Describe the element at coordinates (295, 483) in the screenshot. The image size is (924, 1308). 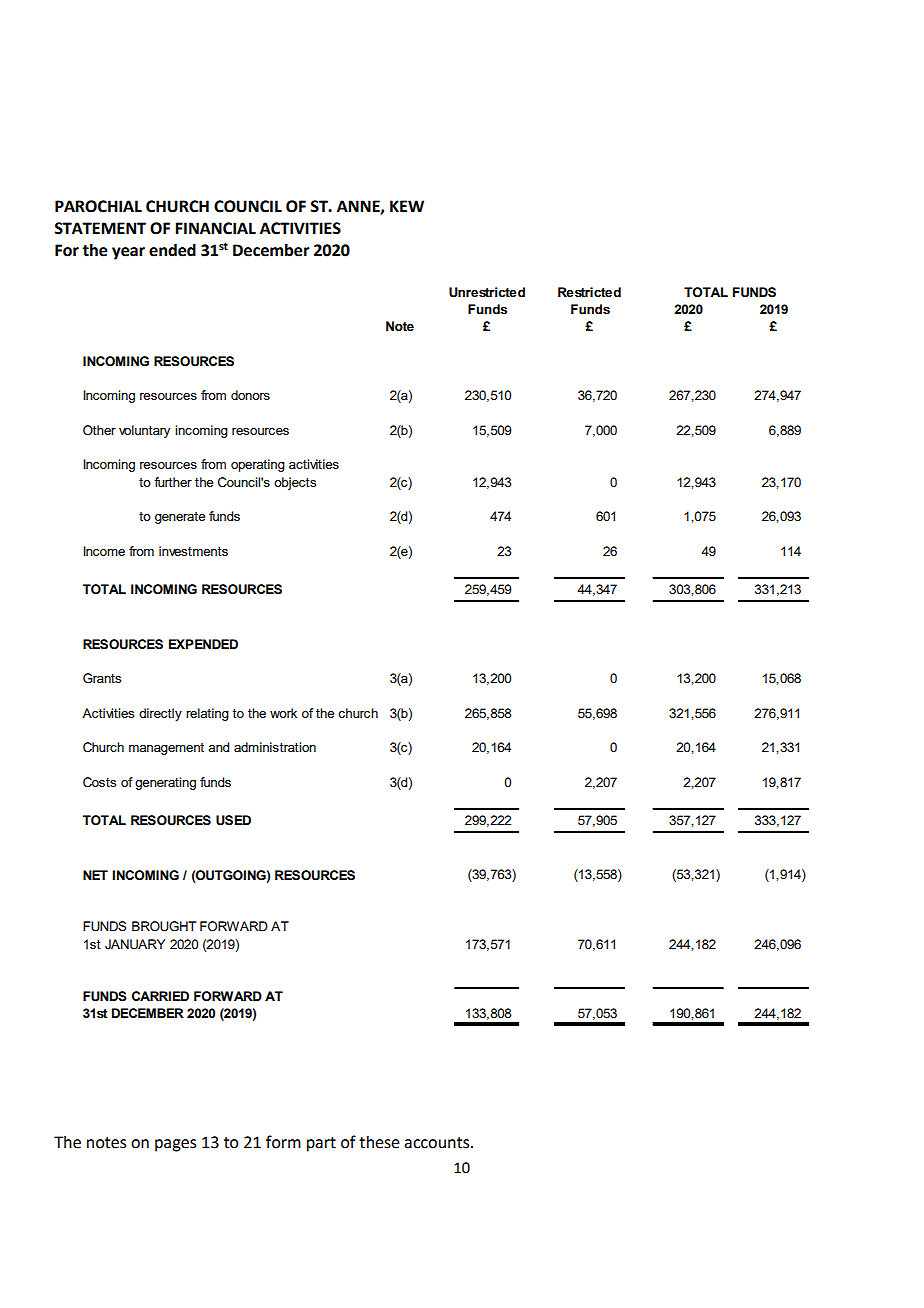
I see `objects` at that location.
